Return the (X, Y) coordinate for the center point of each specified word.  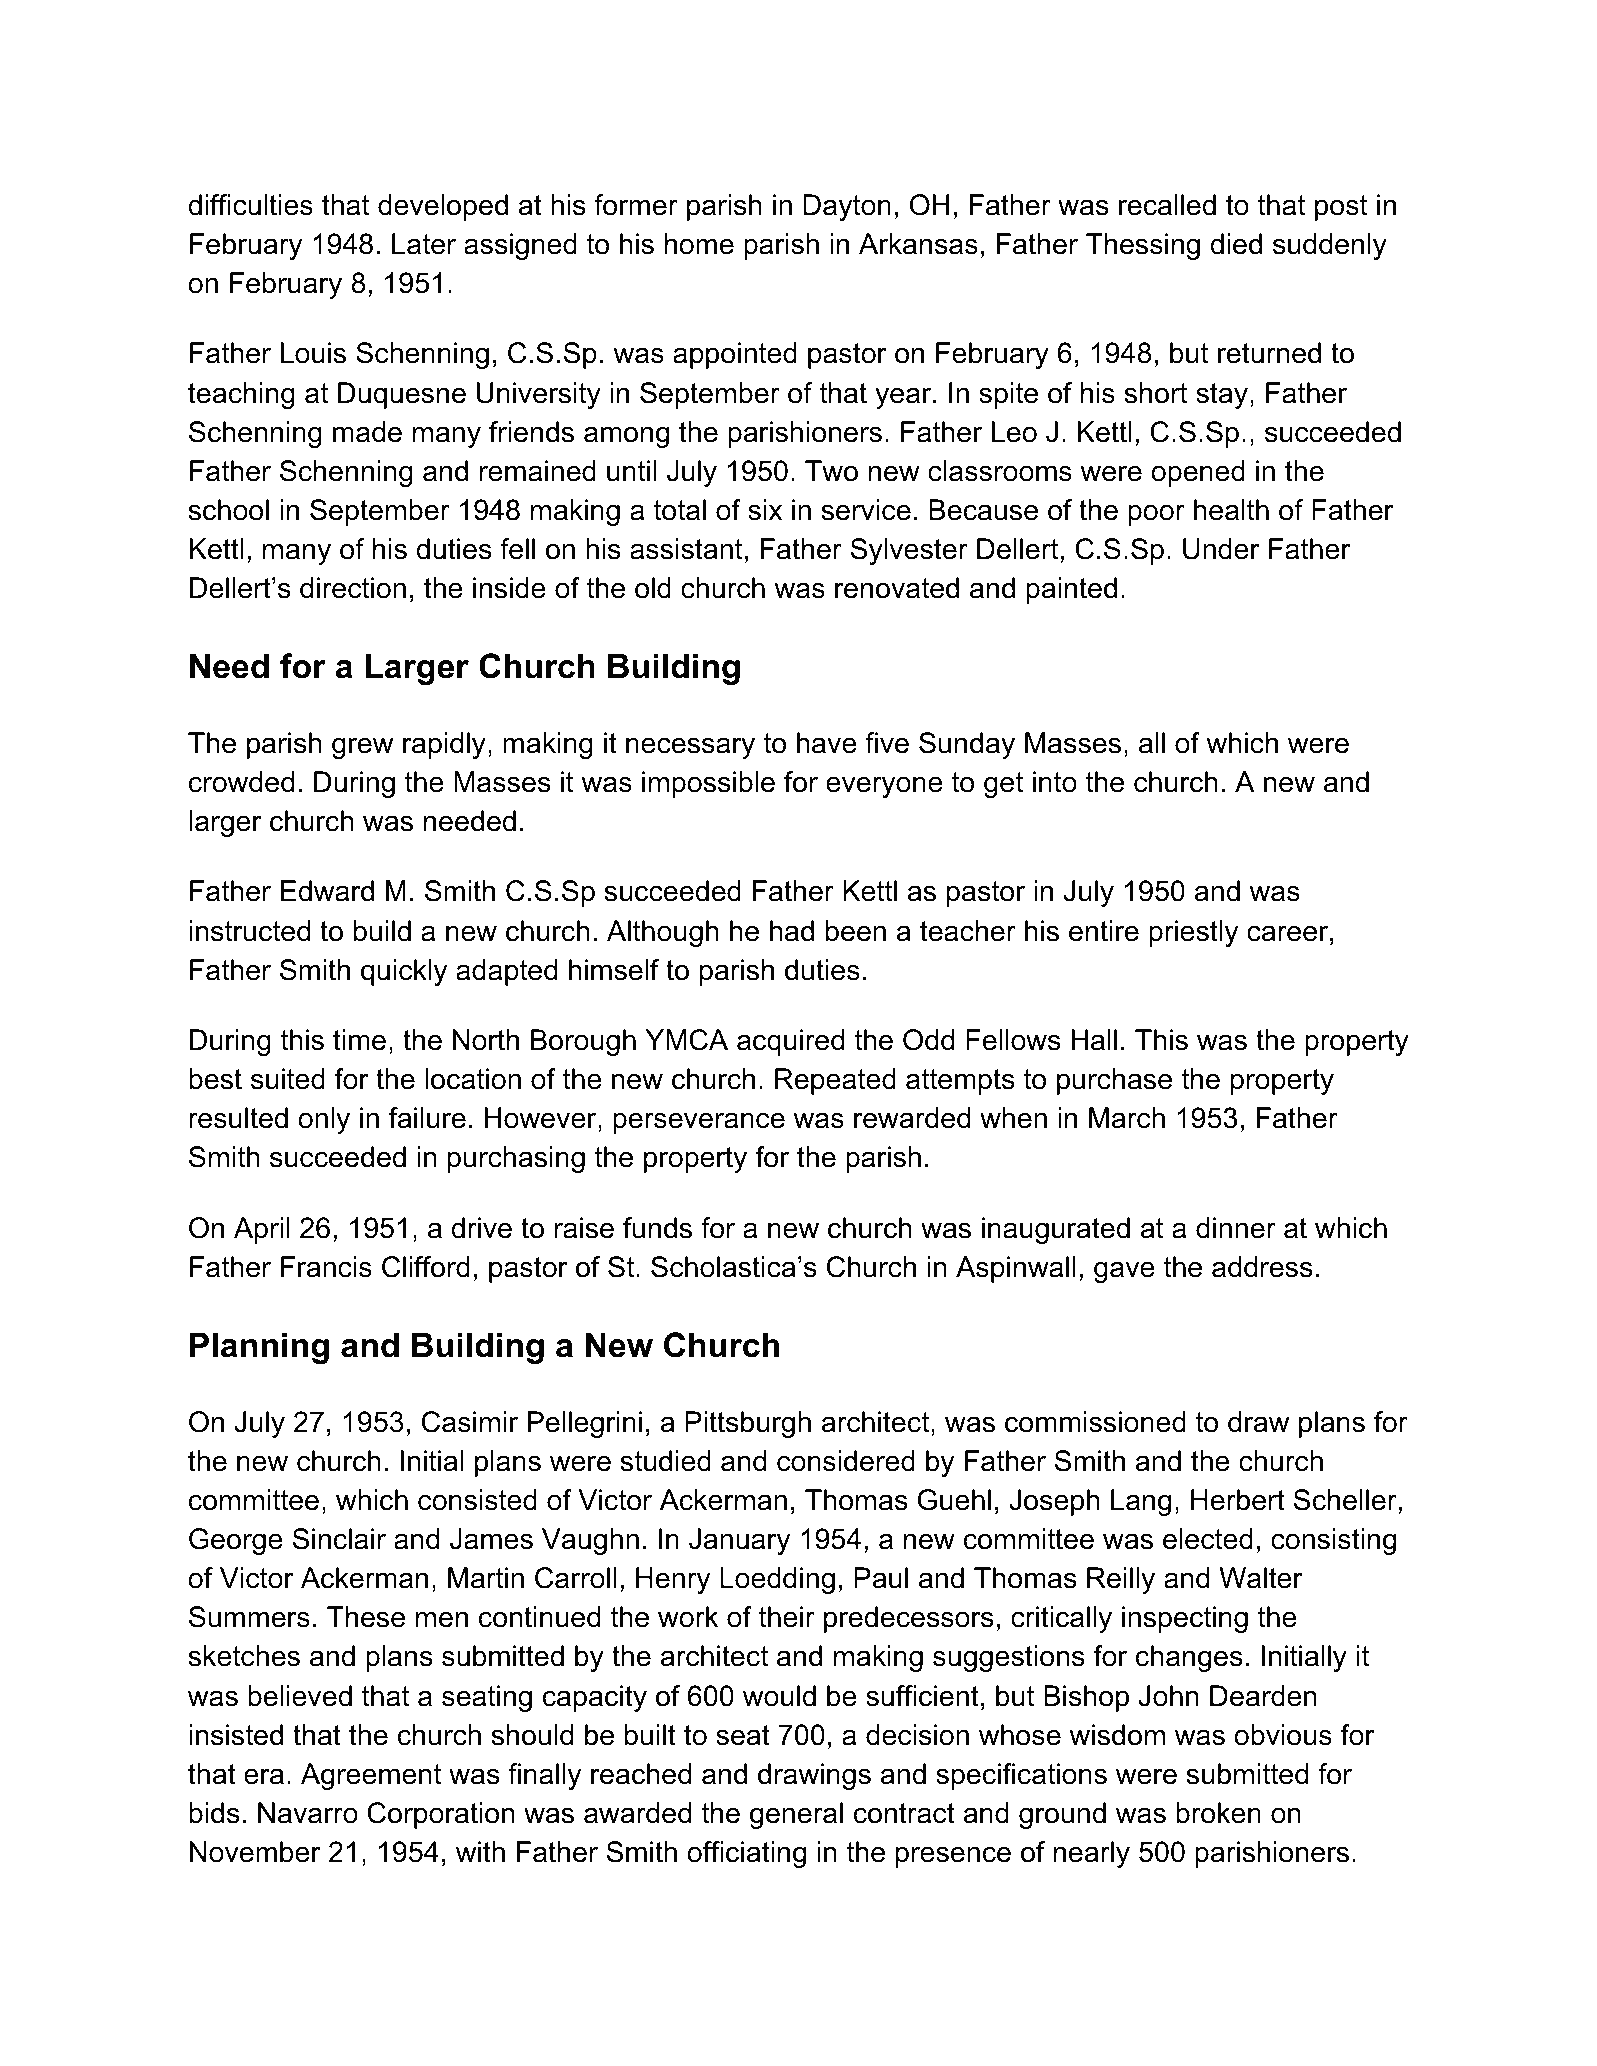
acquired (790, 1042)
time (359, 1040)
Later (424, 244)
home (699, 244)
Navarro (308, 1813)
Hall (1094, 1040)
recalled (1167, 205)
